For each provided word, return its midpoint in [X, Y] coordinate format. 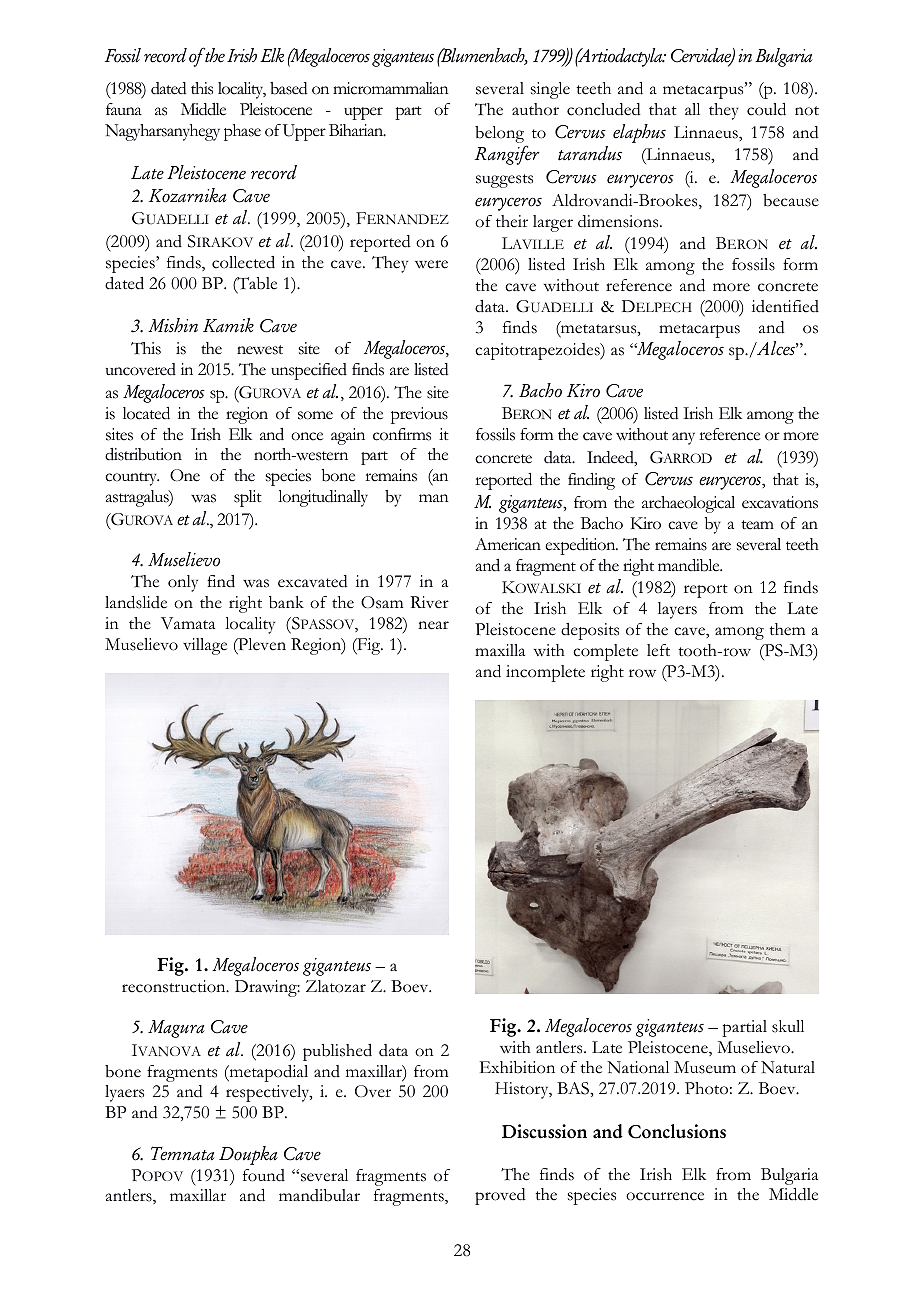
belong [501, 136]
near [433, 625]
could [766, 109]
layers [677, 610]
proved [500, 1196]
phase [242, 132]
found [264, 1175]
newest [260, 350]
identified [785, 306]
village [205, 646]
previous [419, 415]
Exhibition [517, 1067]
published [337, 1052]
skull [788, 1026]
